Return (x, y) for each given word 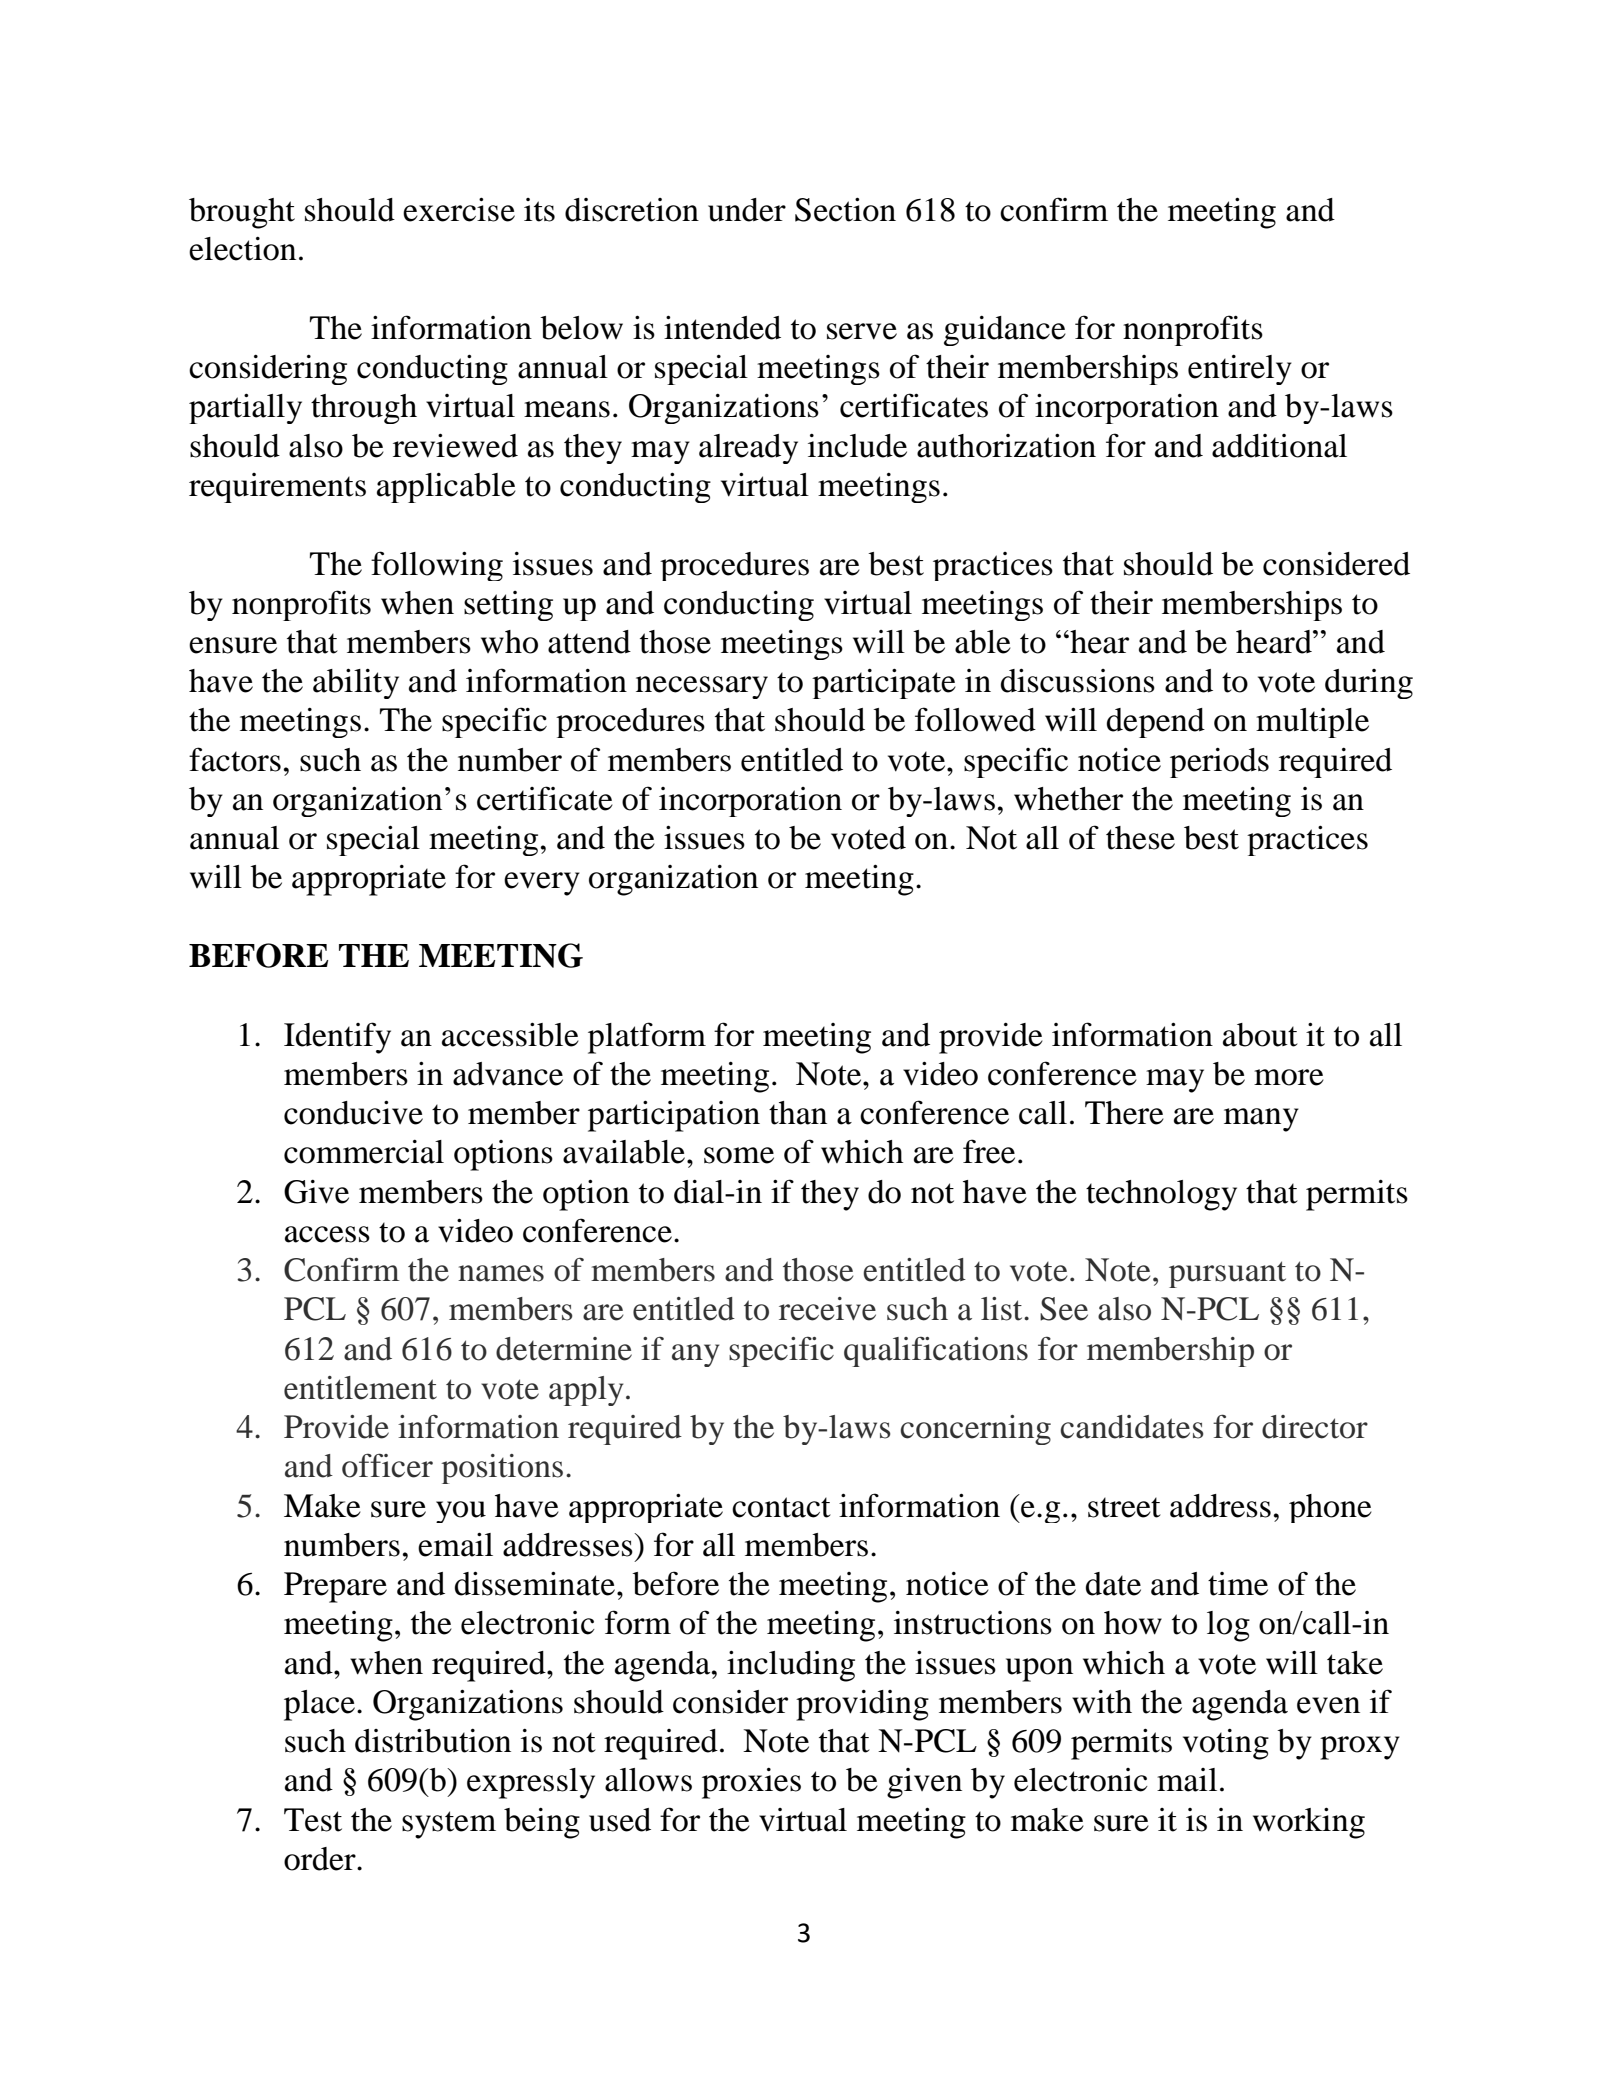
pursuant (1227, 1274)
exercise (459, 209)
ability (356, 683)
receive (827, 1309)
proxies (751, 1783)
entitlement (360, 1388)
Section (845, 209)
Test (313, 1820)
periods (1219, 763)
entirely (1240, 370)
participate (884, 683)
